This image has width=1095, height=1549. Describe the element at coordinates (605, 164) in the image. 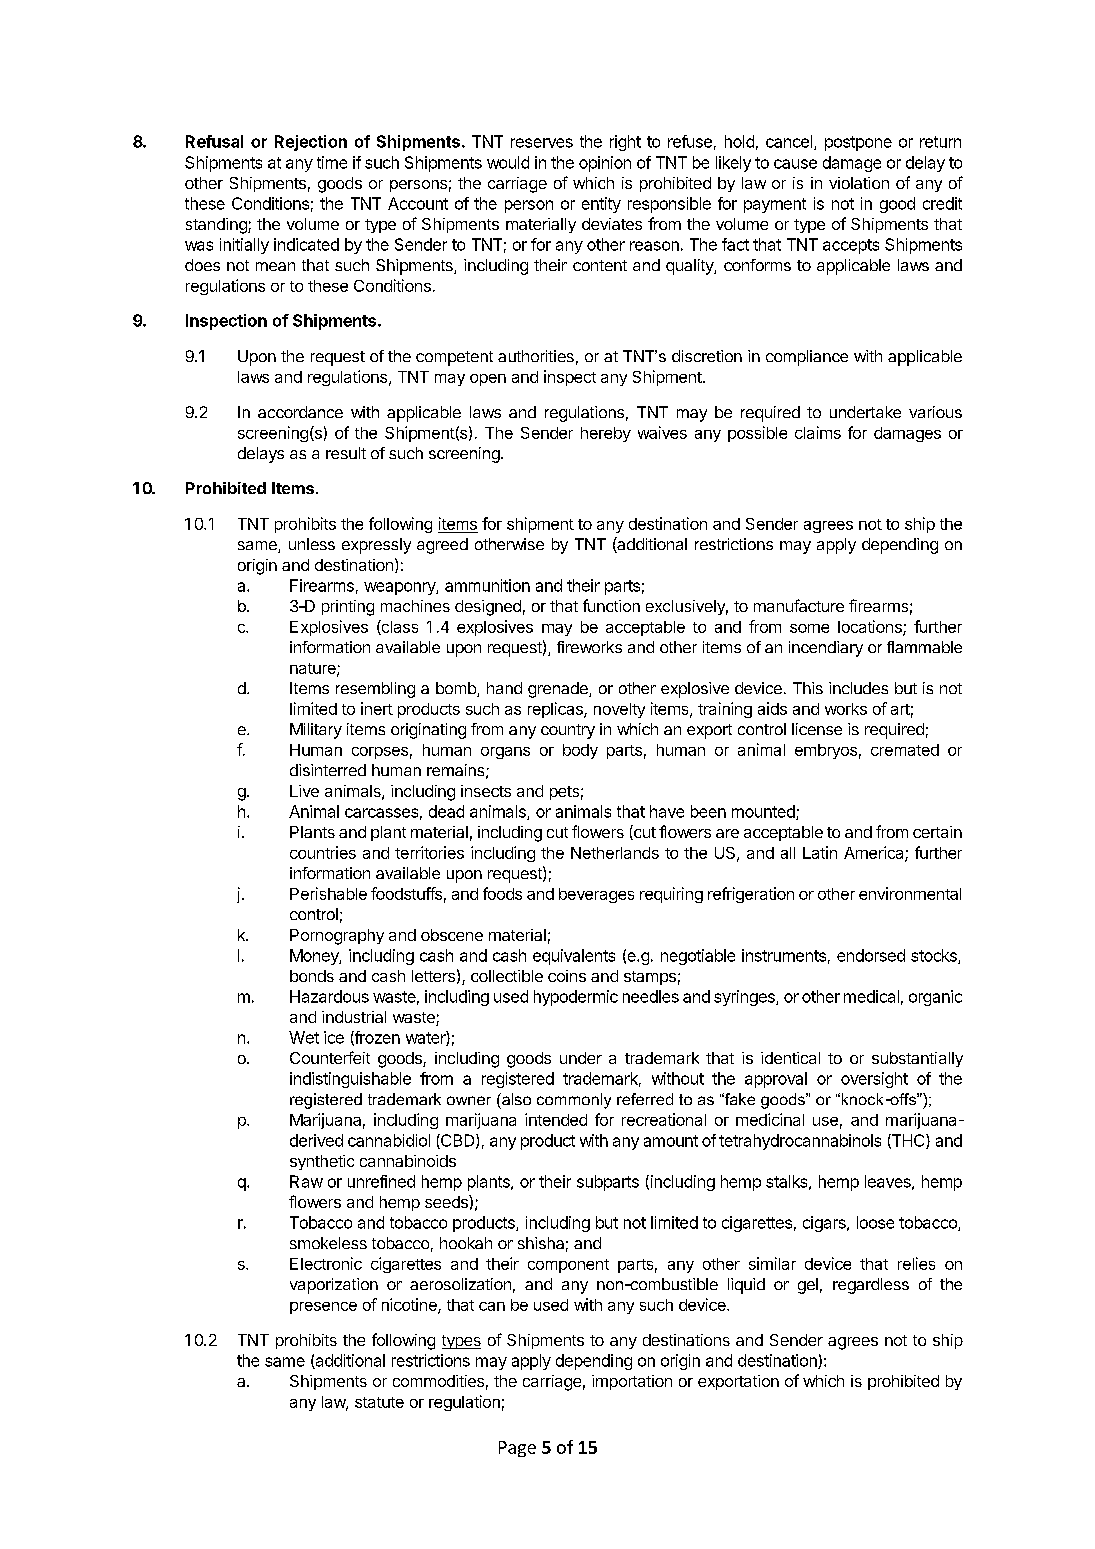

I see `opinion` at that location.
